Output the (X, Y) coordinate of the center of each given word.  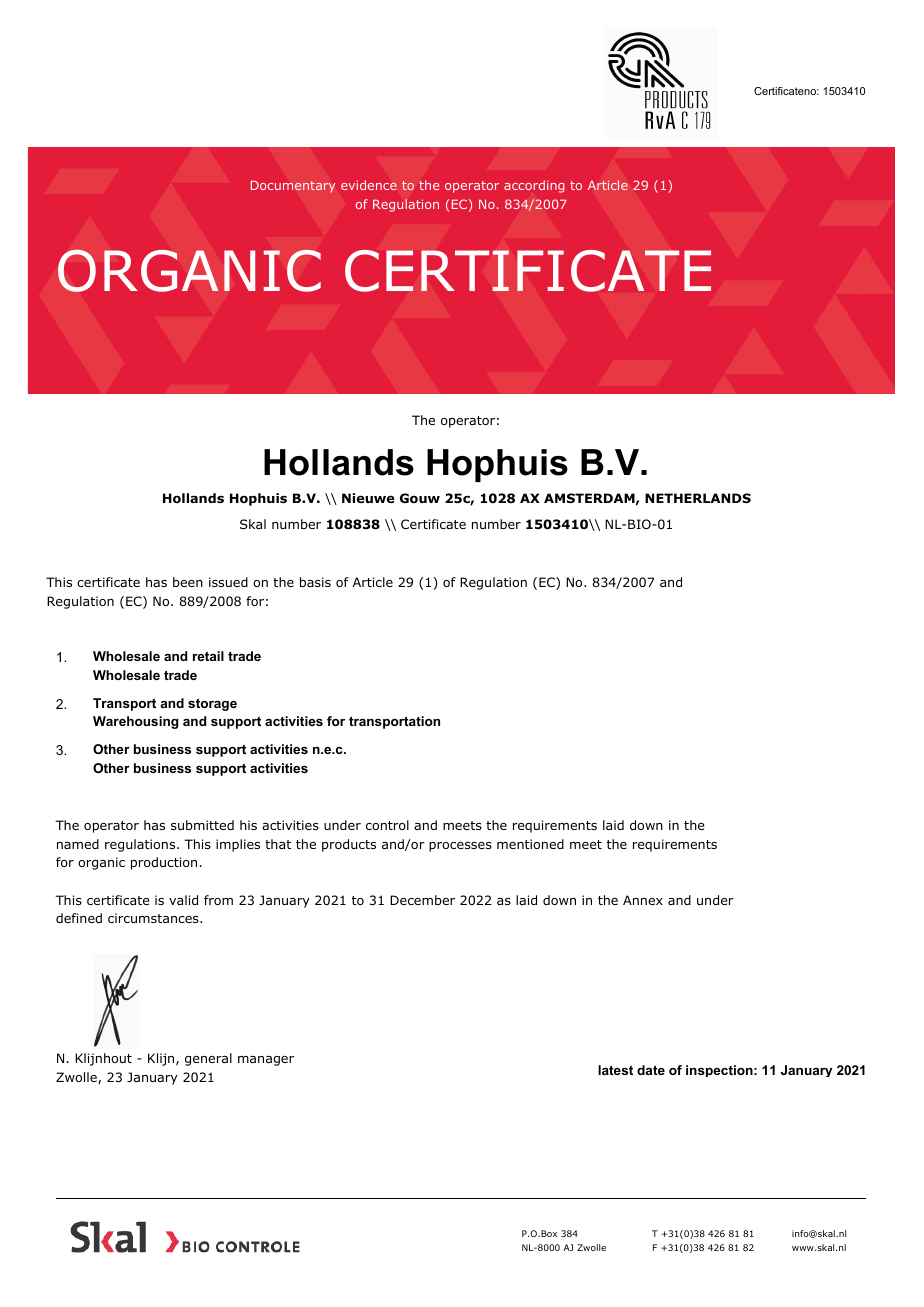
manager (266, 1061)
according (534, 186)
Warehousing (135, 722)
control (387, 825)
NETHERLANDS (698, 498)
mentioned (530, 844)
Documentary (293, 186)
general (208, 1059)
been (188, 582)
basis (315, 582)
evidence (369, 185)
